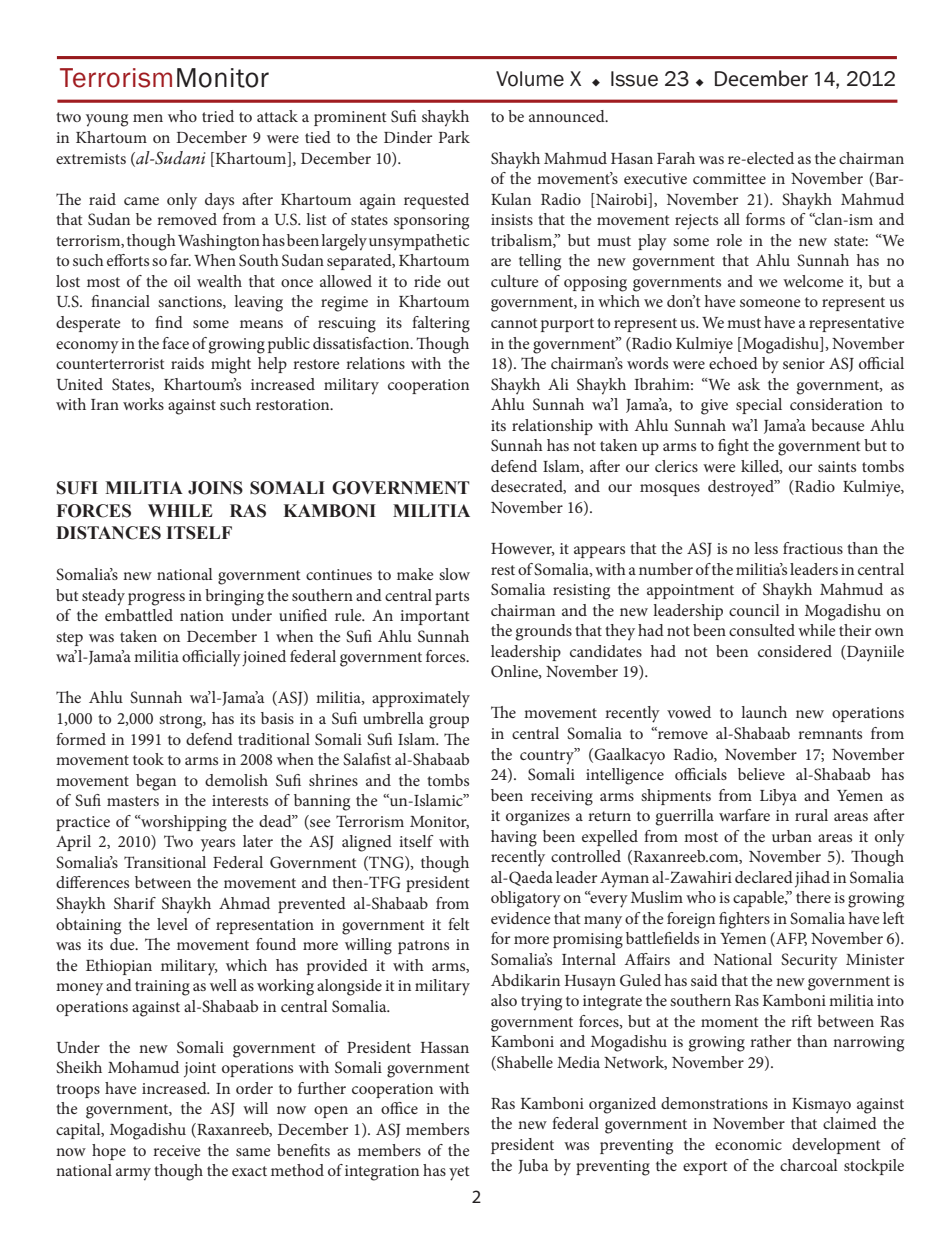  Describe the element at coordinates (762, 630) in the screenshot. I see `consulted` at that location.
